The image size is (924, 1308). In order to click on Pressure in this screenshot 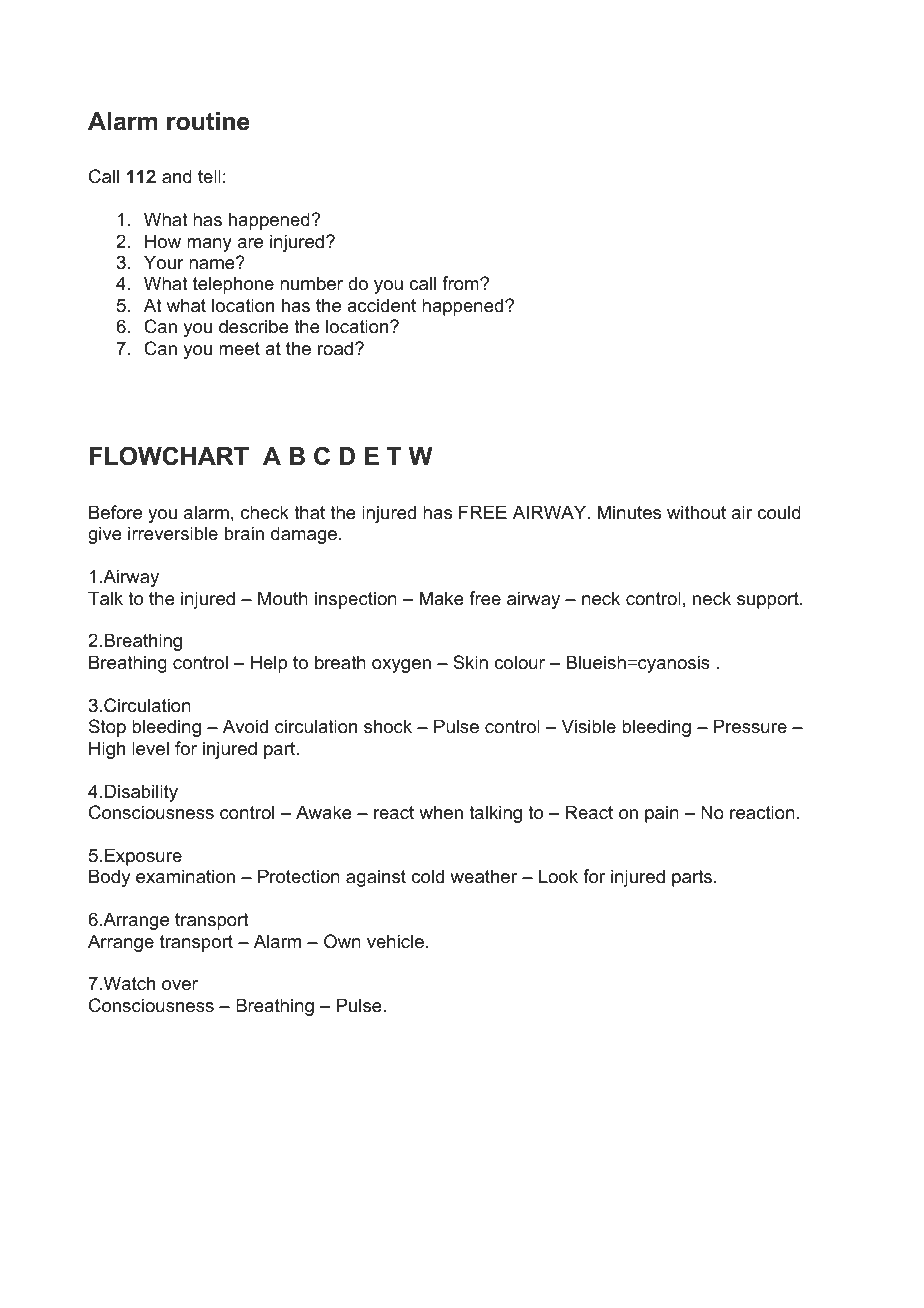, I will do `click(750, 726)`.
